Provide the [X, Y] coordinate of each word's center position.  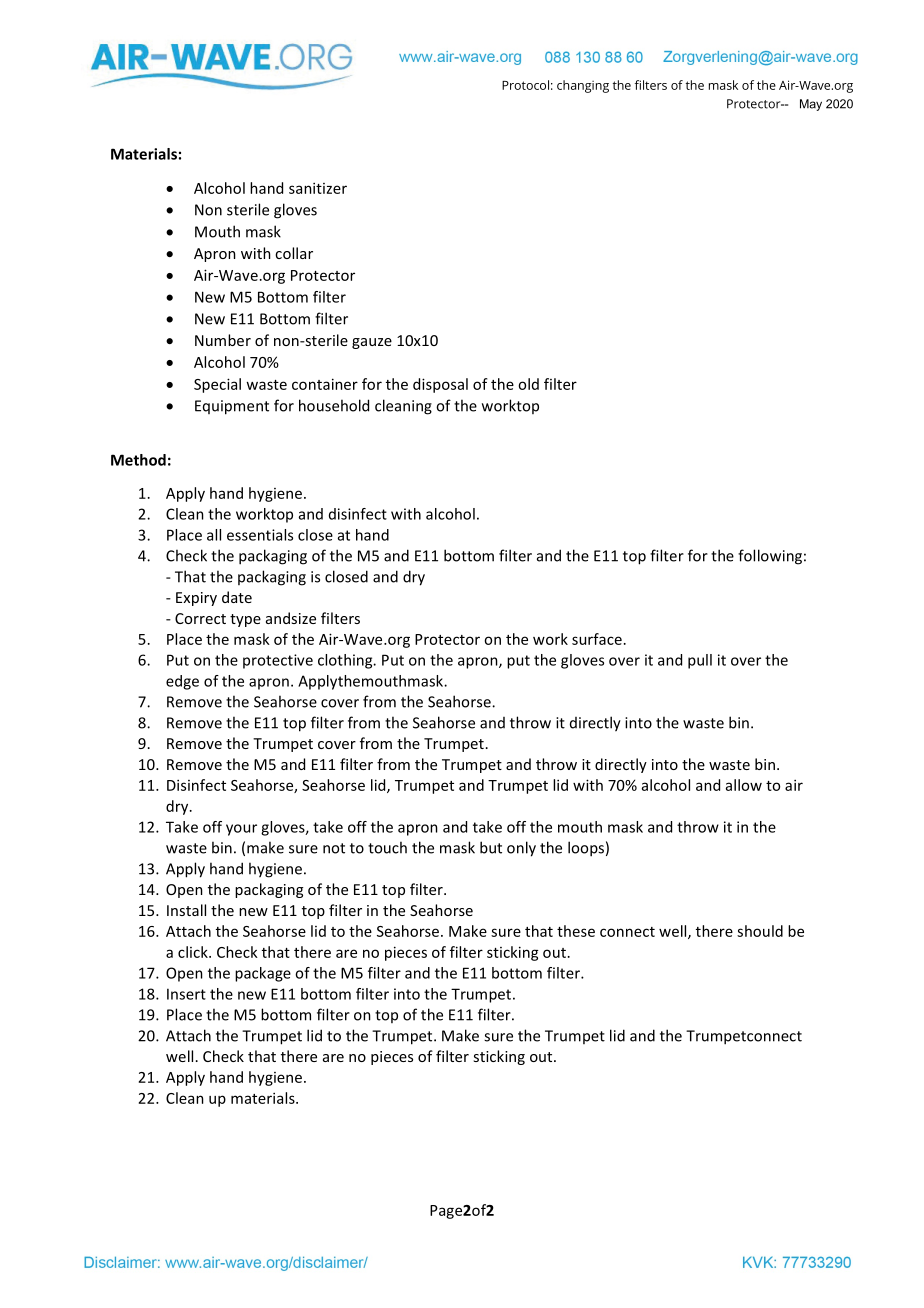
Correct [200, 618]
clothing [346, 661]
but [491, 847]
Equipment [232, 407]
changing [583, 86]
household [334, 405]
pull [700, 661]
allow [744, 785]
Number [223, 340]
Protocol [525, 85]
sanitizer [318, 188]
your [241, 830]
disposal [440, 385]
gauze [372, 343]
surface [597, 639]
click [194, 952]
